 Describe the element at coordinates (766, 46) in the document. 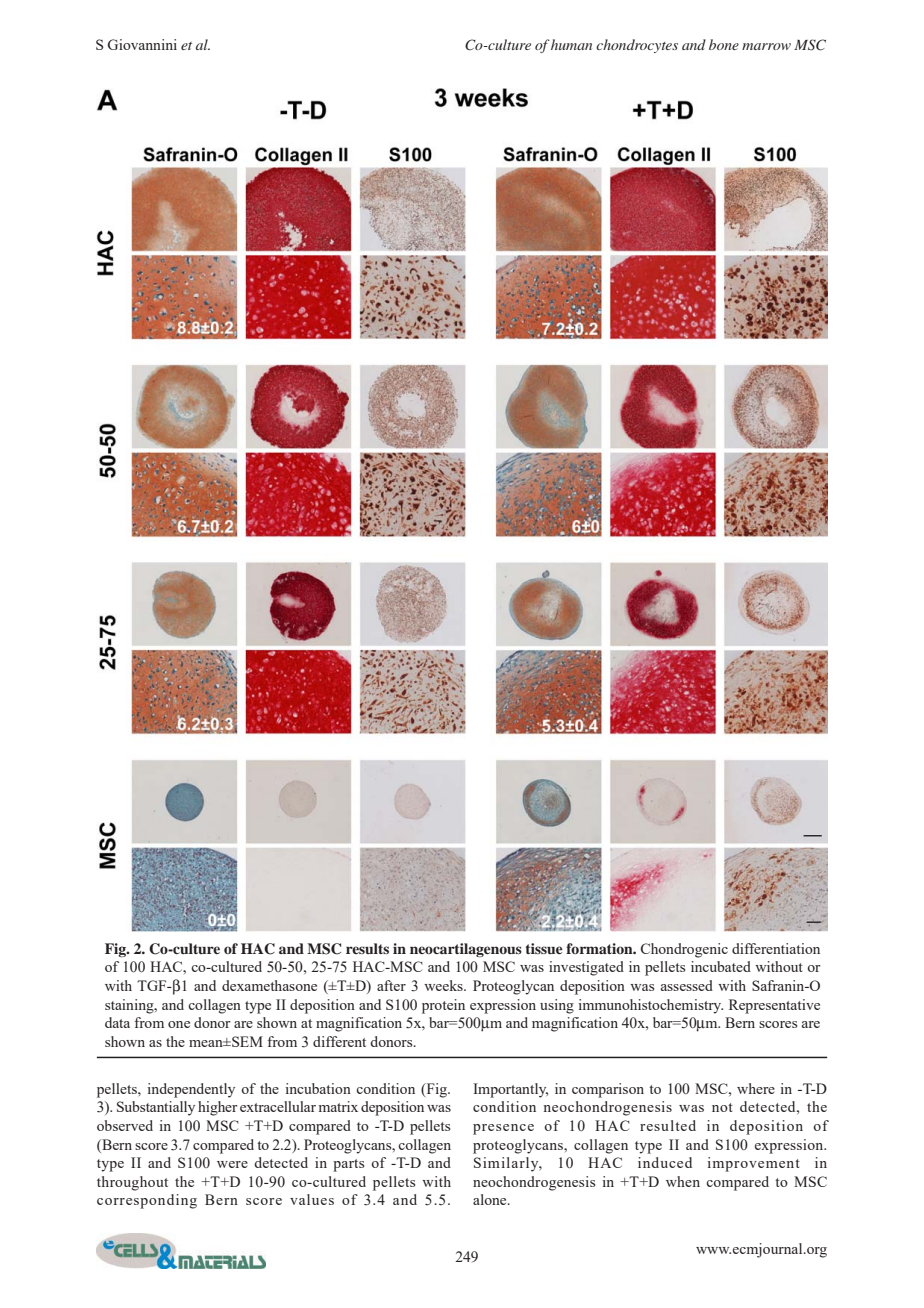

I see `marrow` at that location.
